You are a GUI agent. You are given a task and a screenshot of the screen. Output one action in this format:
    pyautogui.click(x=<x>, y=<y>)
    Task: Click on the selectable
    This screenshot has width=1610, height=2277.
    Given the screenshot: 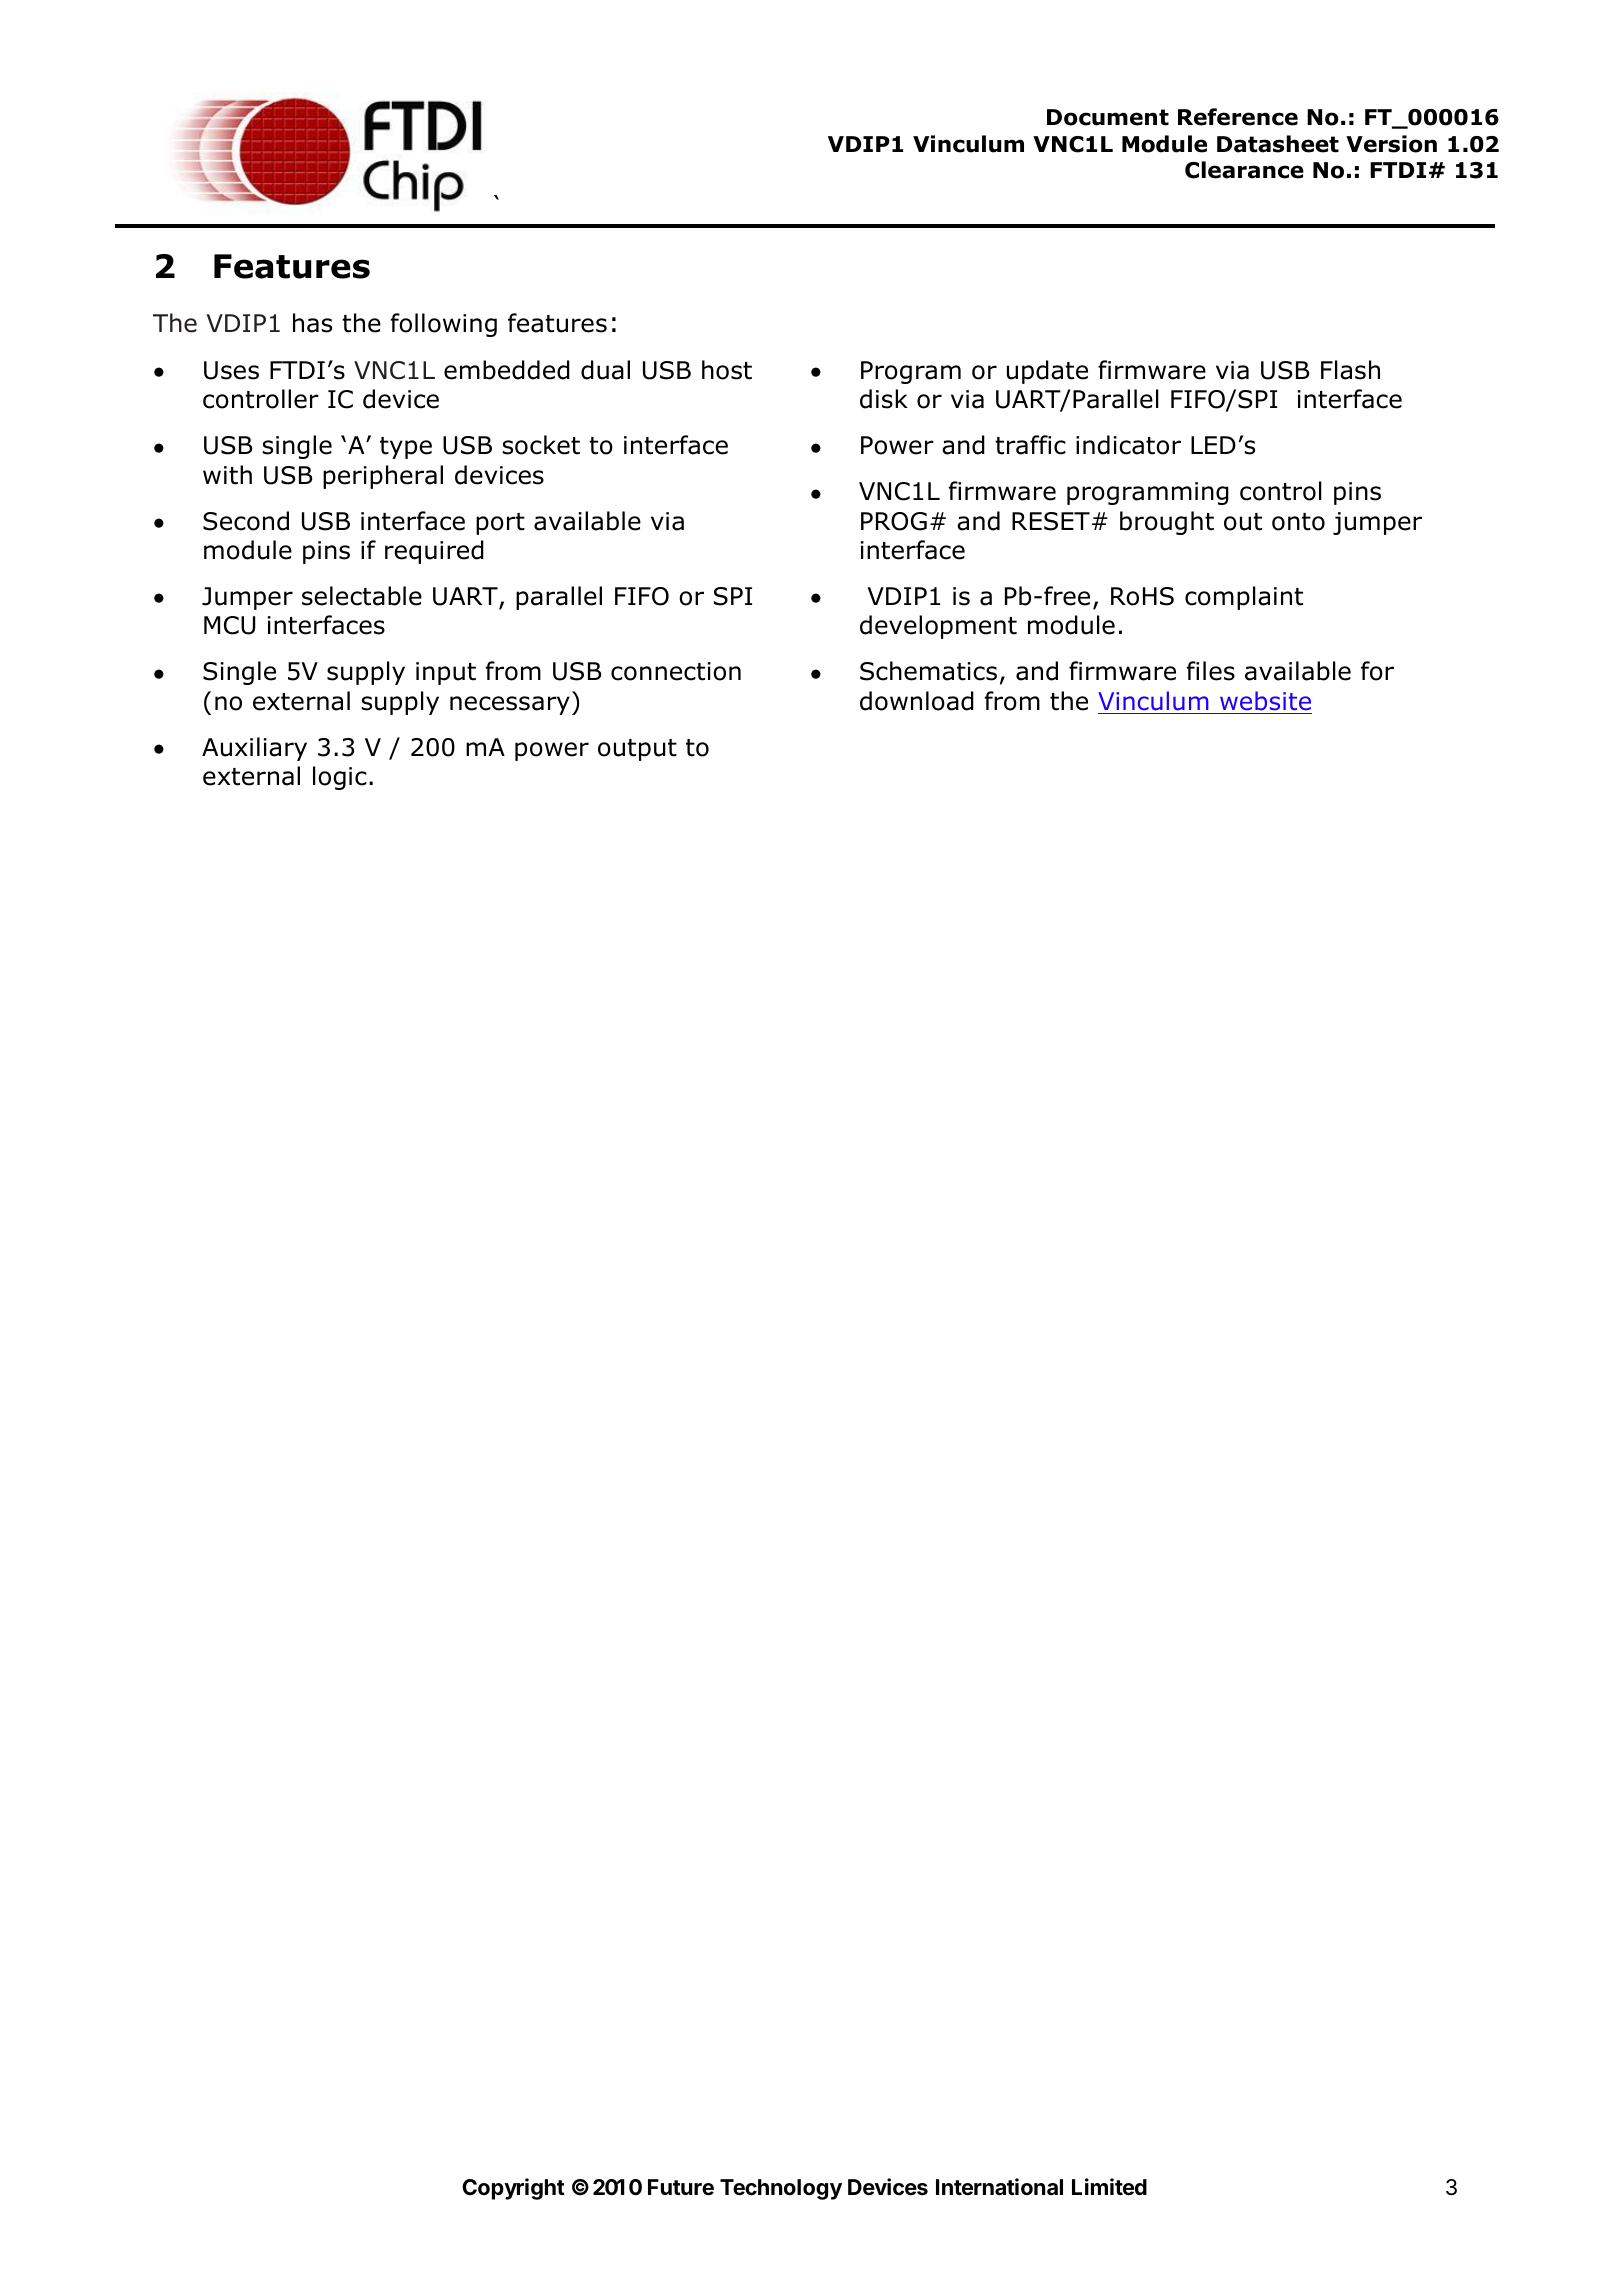 What is the action you would take?
    pyautogui.click(x=362, y=596)
